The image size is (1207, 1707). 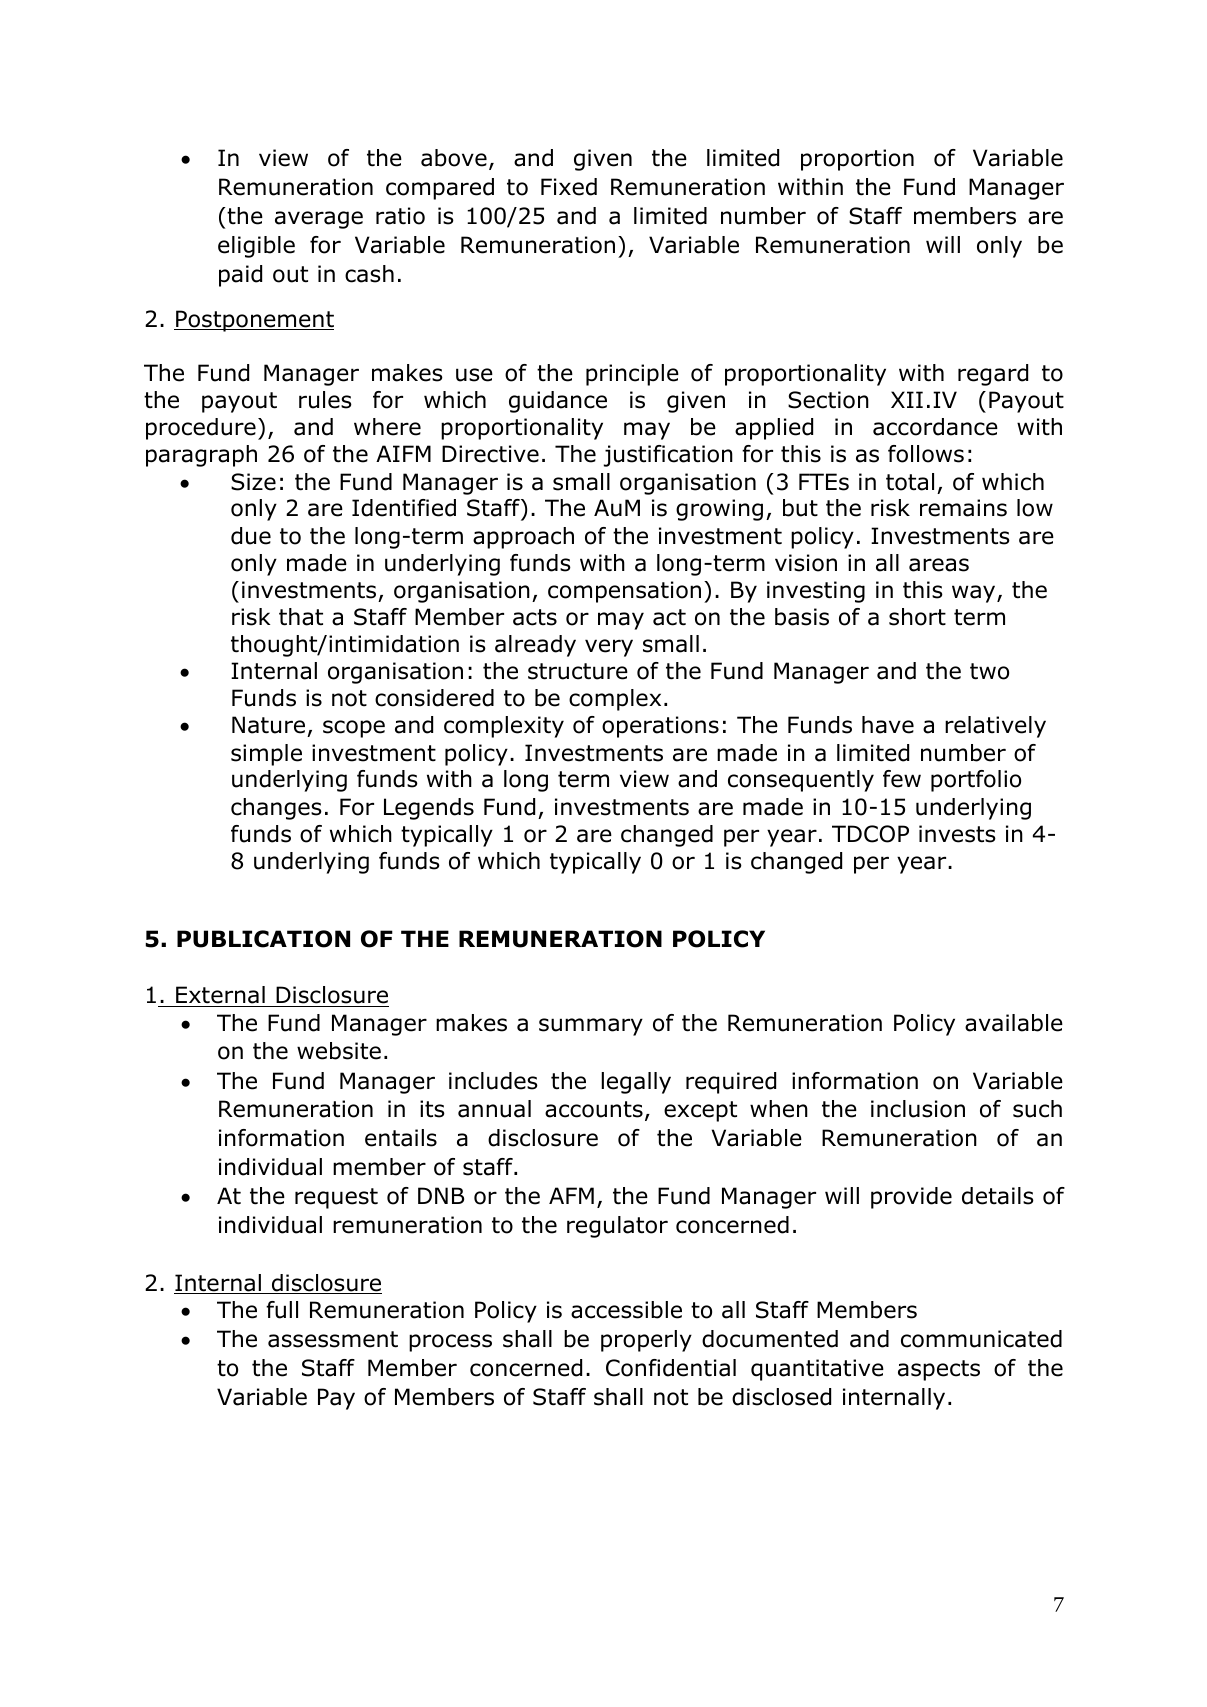 I want to click on assessment, so click(x=333, y=1339).
